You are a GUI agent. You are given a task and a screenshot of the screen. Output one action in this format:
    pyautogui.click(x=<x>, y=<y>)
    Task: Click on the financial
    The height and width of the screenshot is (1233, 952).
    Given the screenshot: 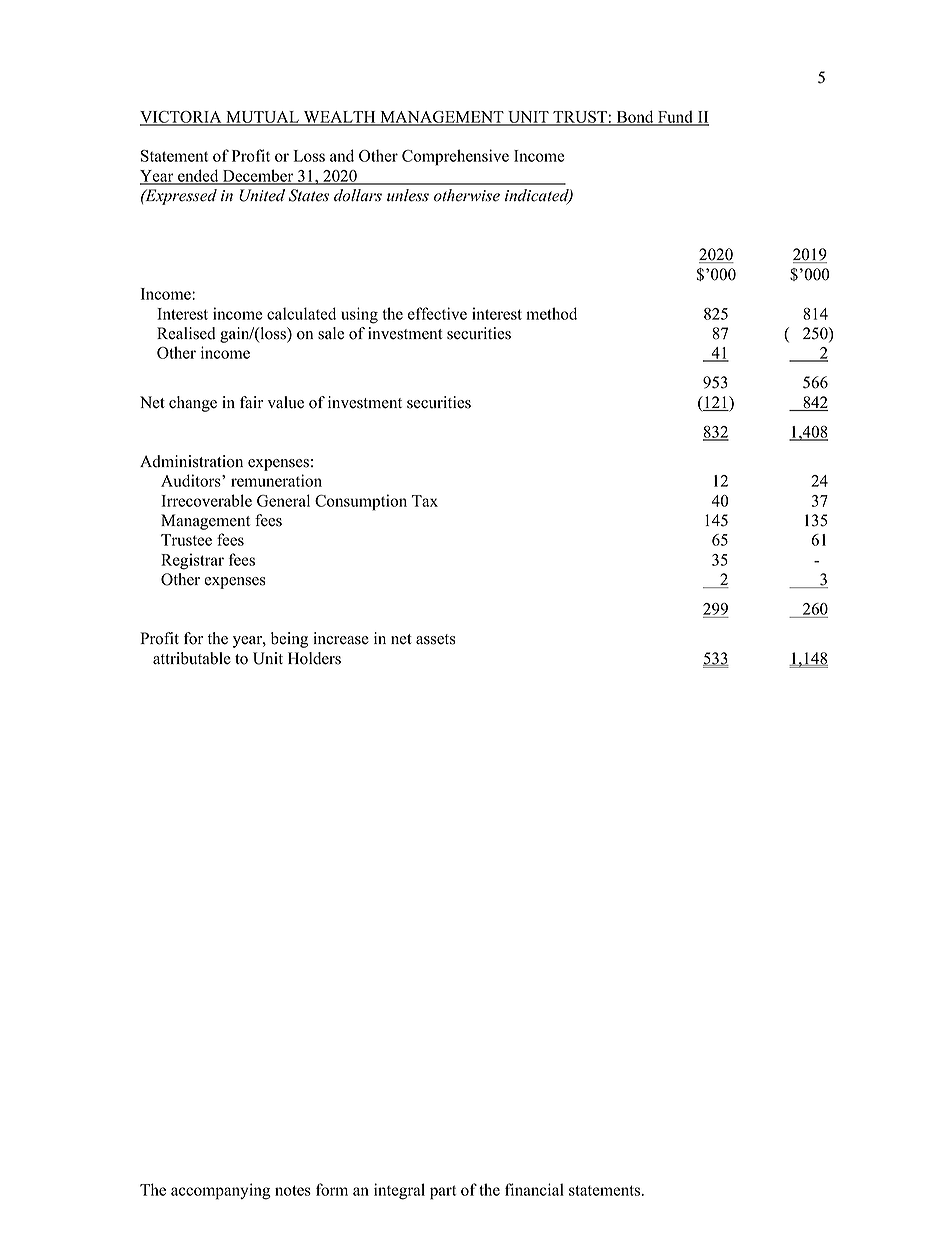 What is the action you would take?
    pyautogui.click(x=534, y=1189)
